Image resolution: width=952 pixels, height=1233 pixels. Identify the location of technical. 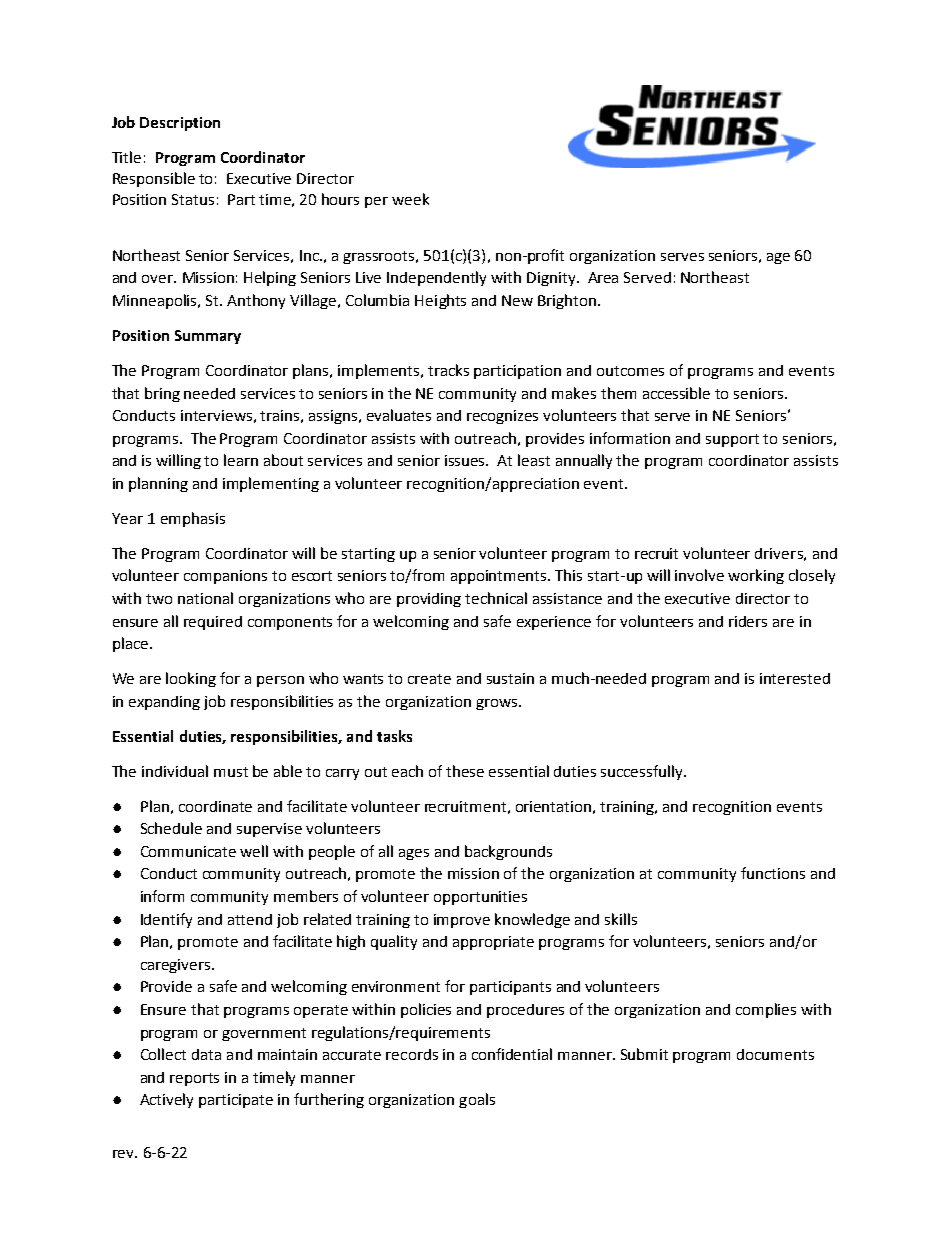
(496, 598).
